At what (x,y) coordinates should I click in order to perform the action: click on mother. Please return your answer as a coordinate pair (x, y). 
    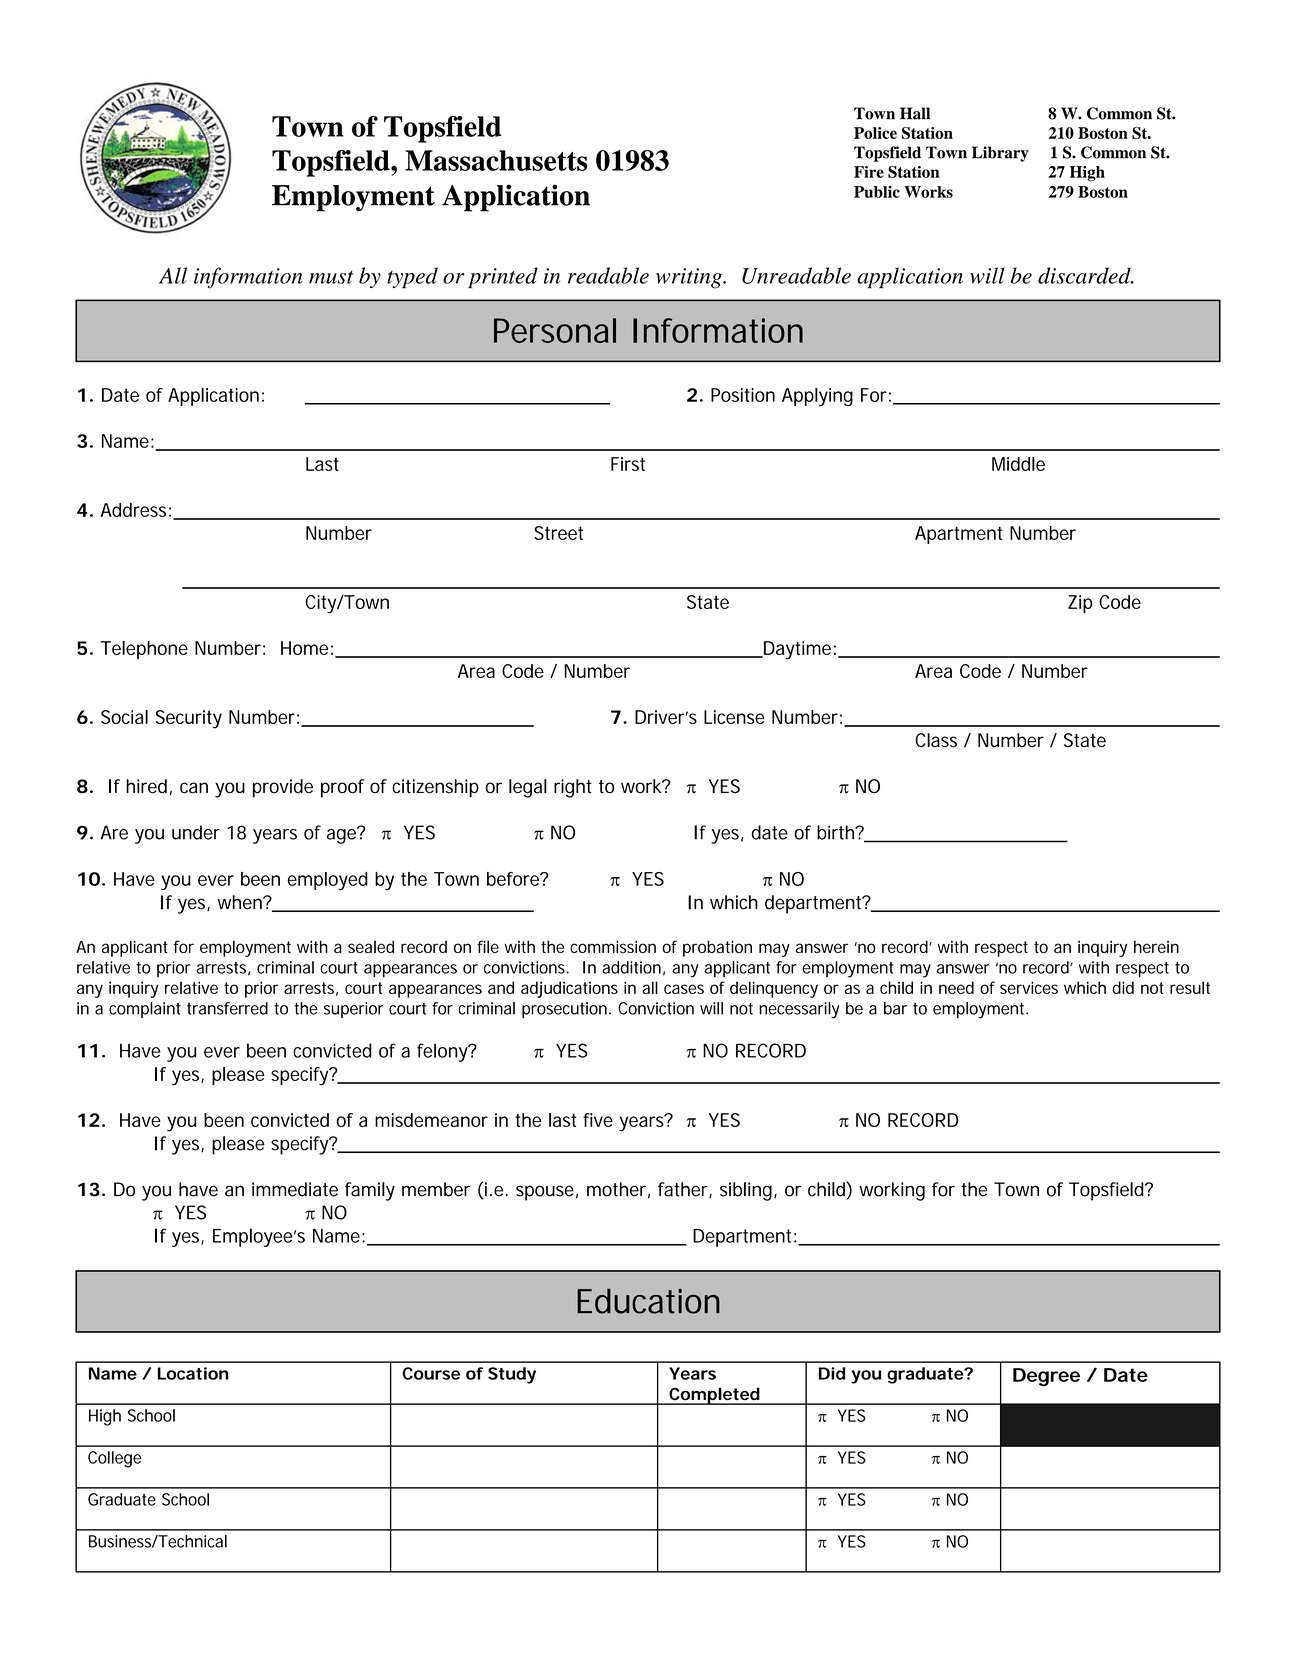
    Looking at the image, I should click on (616, 1189).
